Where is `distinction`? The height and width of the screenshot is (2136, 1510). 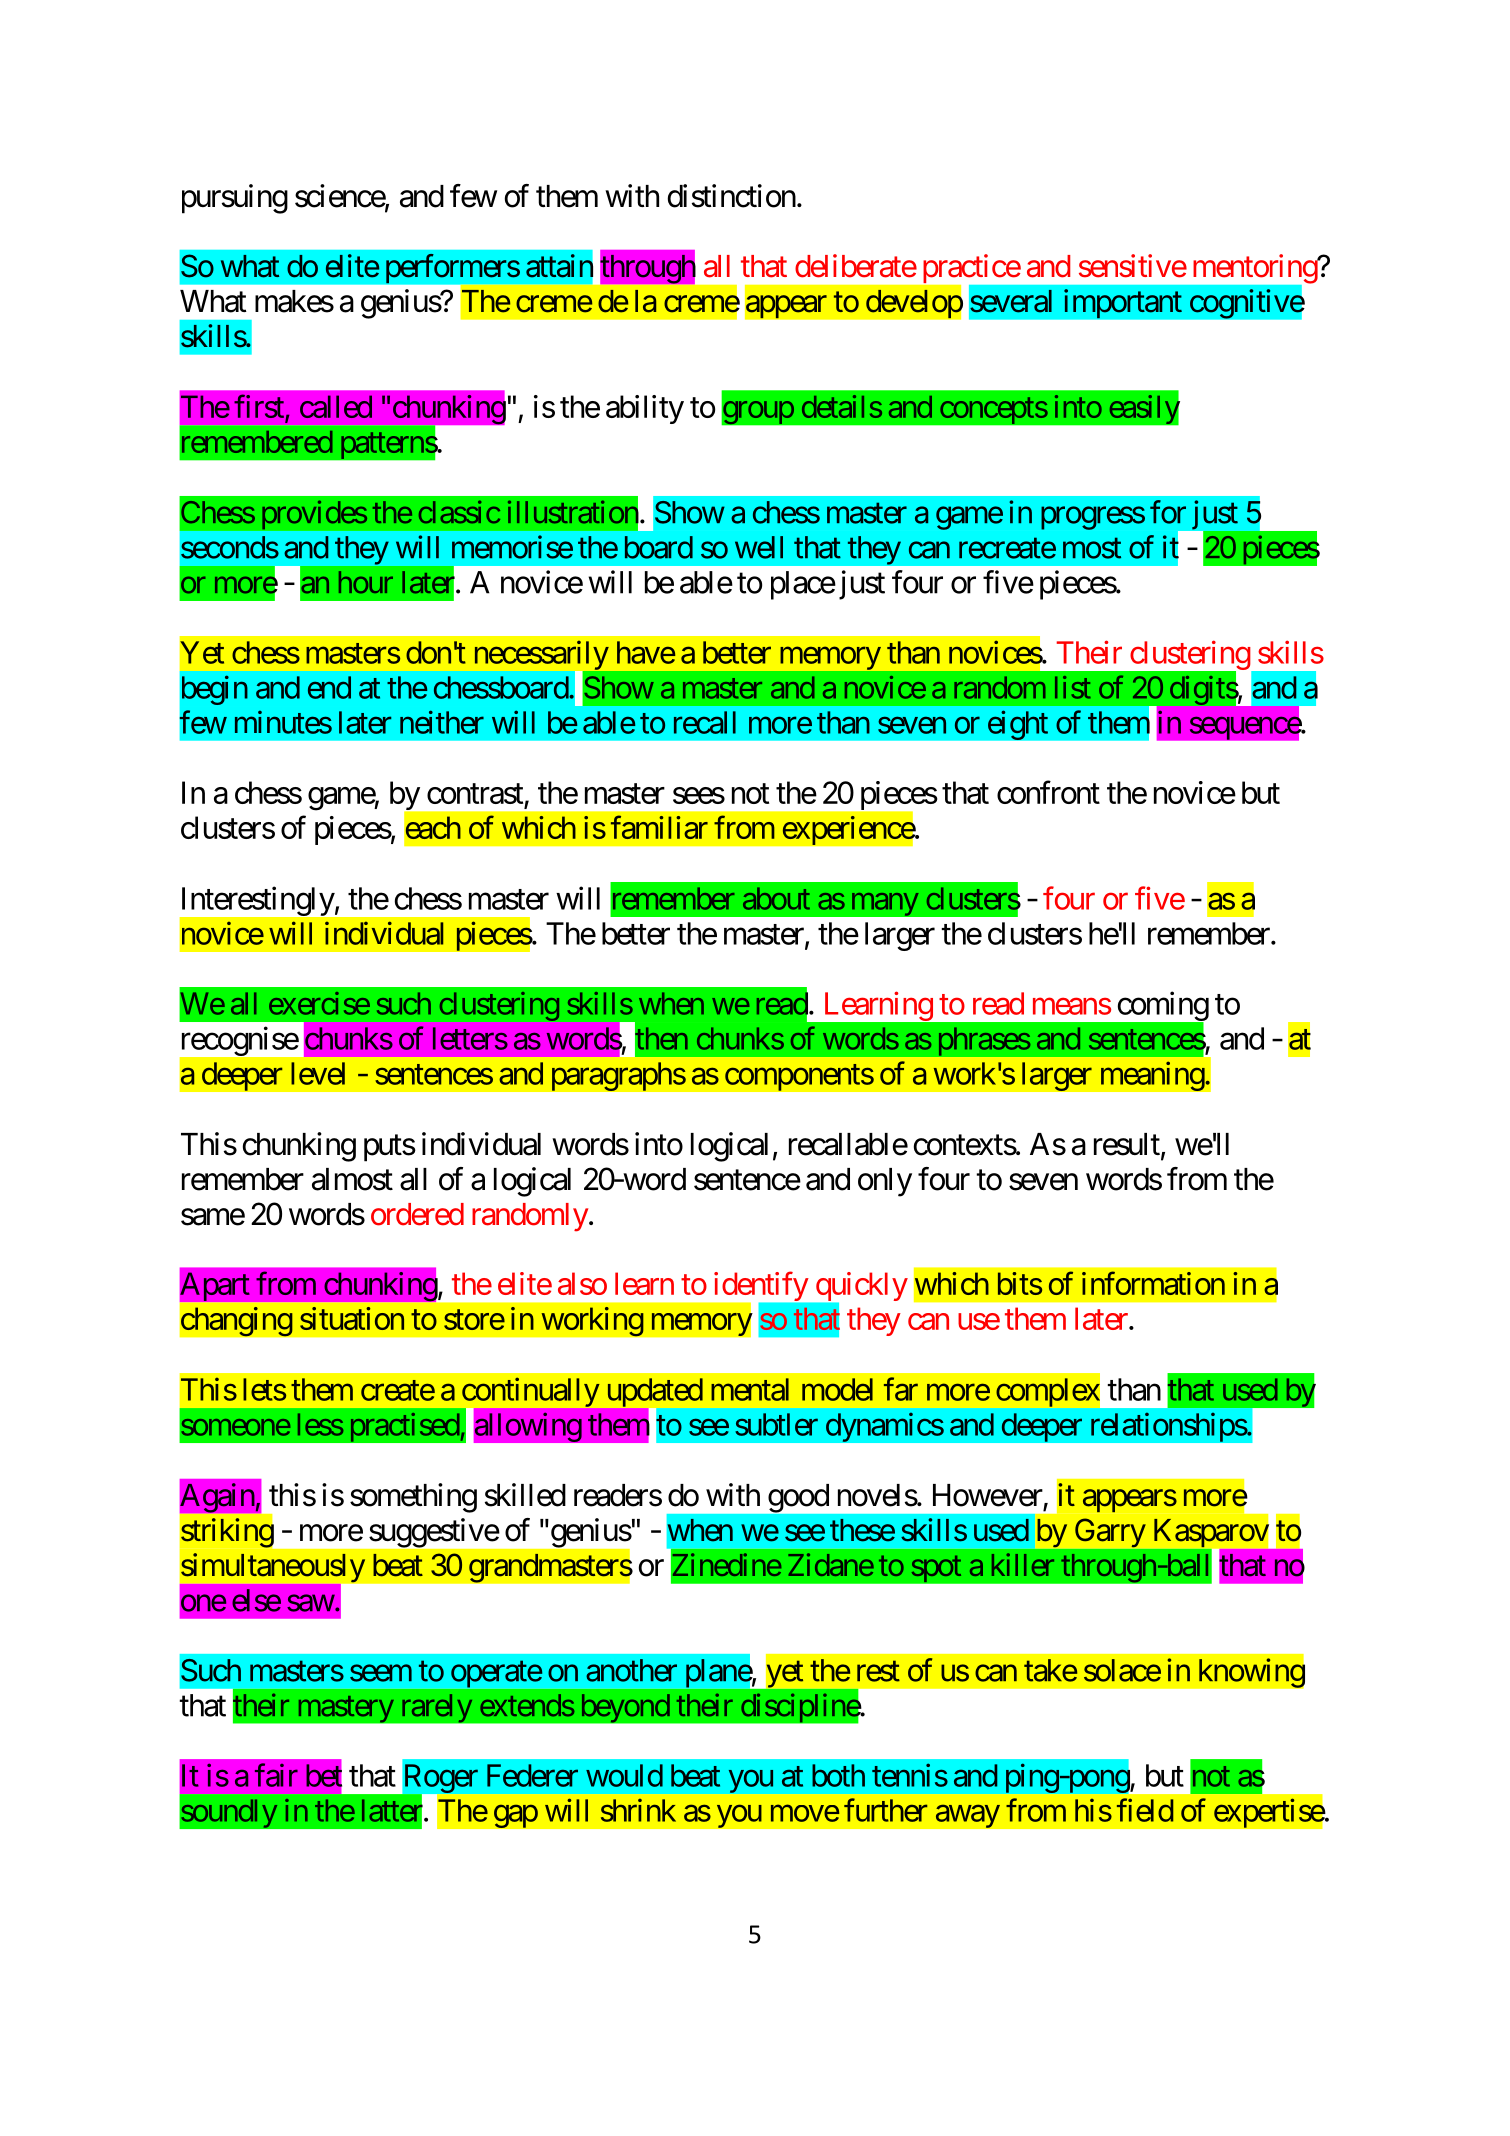
distinction is located at coordinates (732, 196).
